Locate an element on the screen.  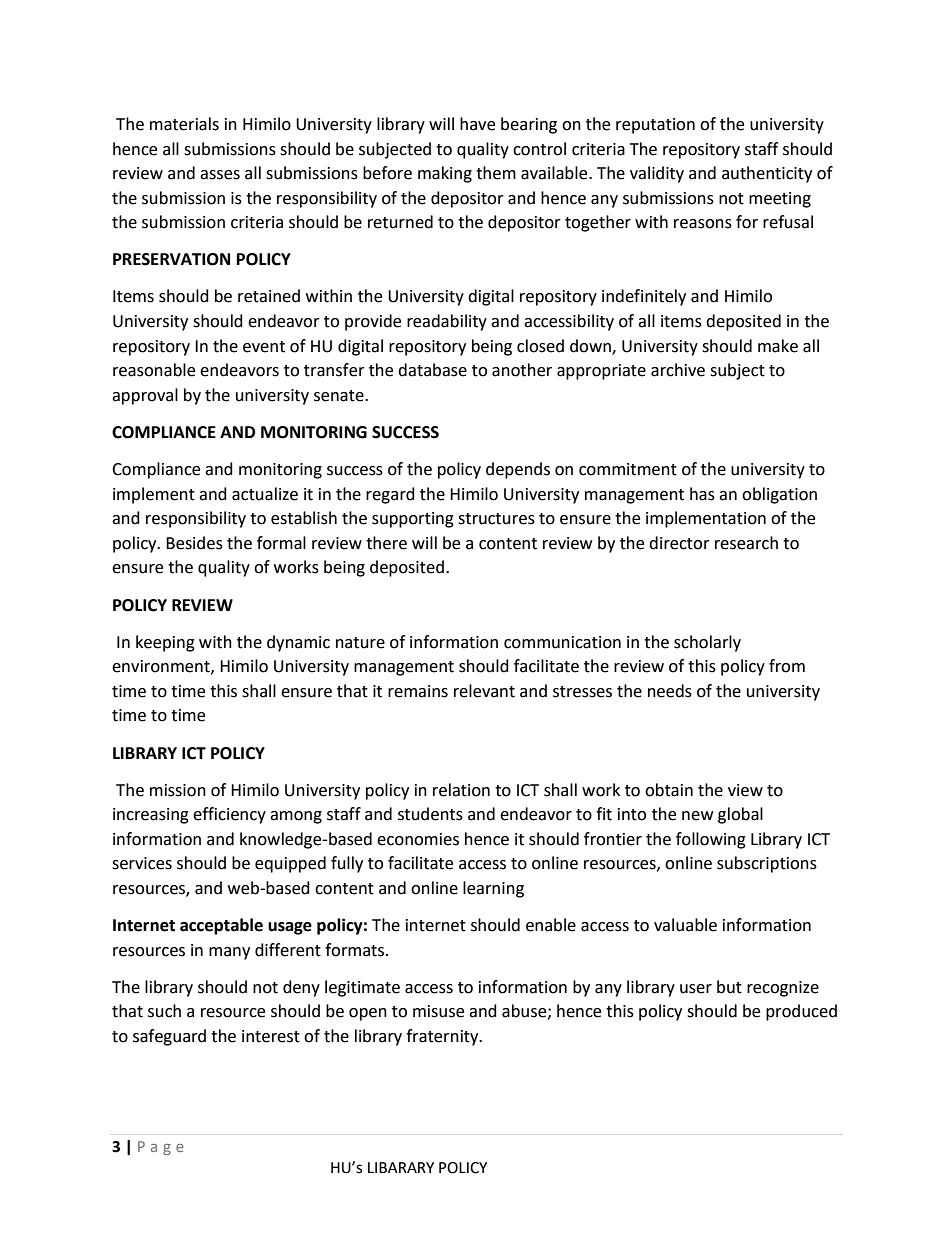
them is located at coordinates (496, 173).
